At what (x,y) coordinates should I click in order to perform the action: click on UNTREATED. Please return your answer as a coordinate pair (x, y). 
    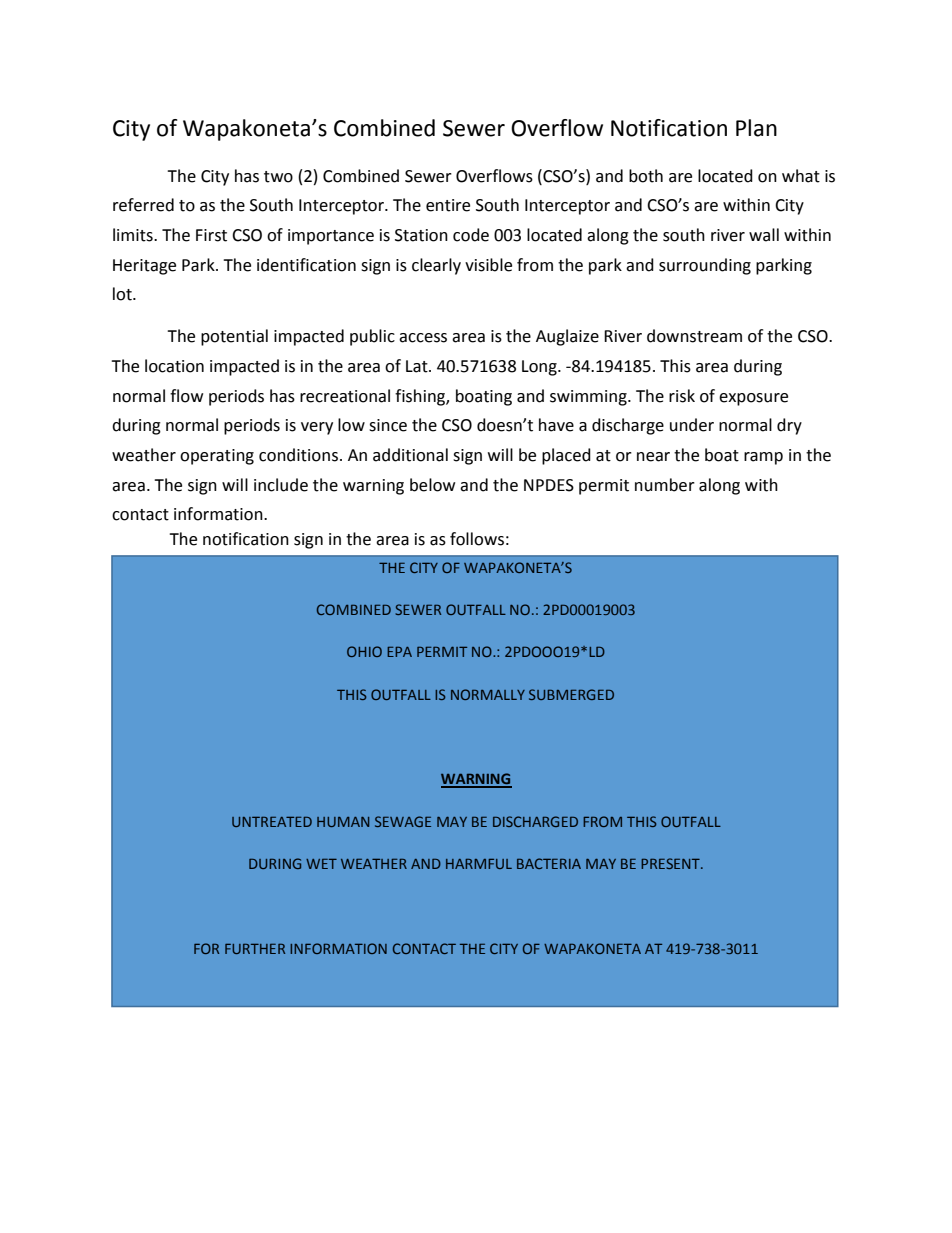
    Looking at the image, I should click on (272, 821).
